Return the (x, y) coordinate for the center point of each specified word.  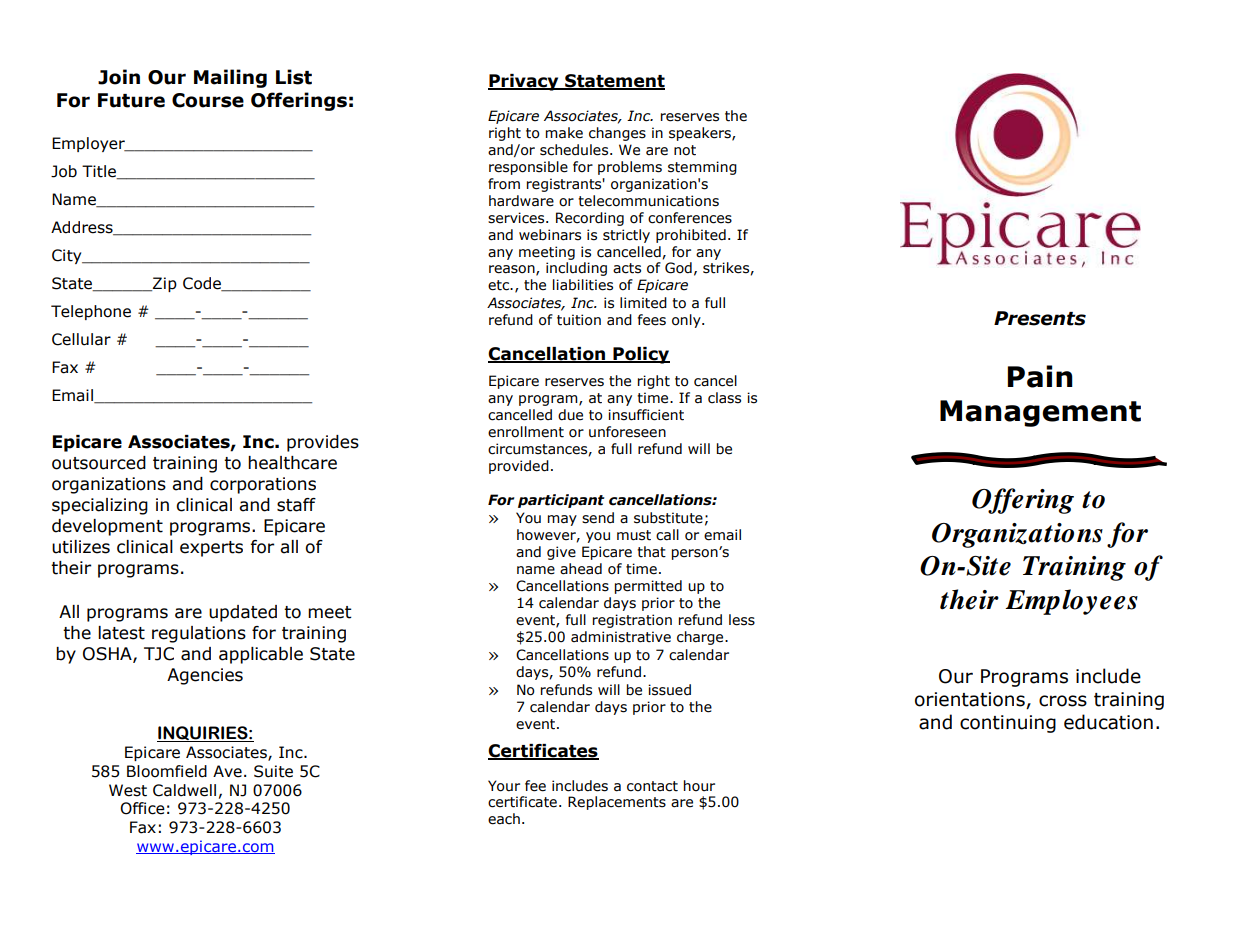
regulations (199, 634)
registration (632, 621)
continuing (1008, 724)
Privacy (524, 82)
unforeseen (627, 432)
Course (208, 100)
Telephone (91, 312)
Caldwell (184, 790)
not (685, 150)
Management (1040, 413)
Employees (1071, 602)
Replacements (617, 803)
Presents (1040, 318)
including (576, 269)
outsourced (99, 463)
